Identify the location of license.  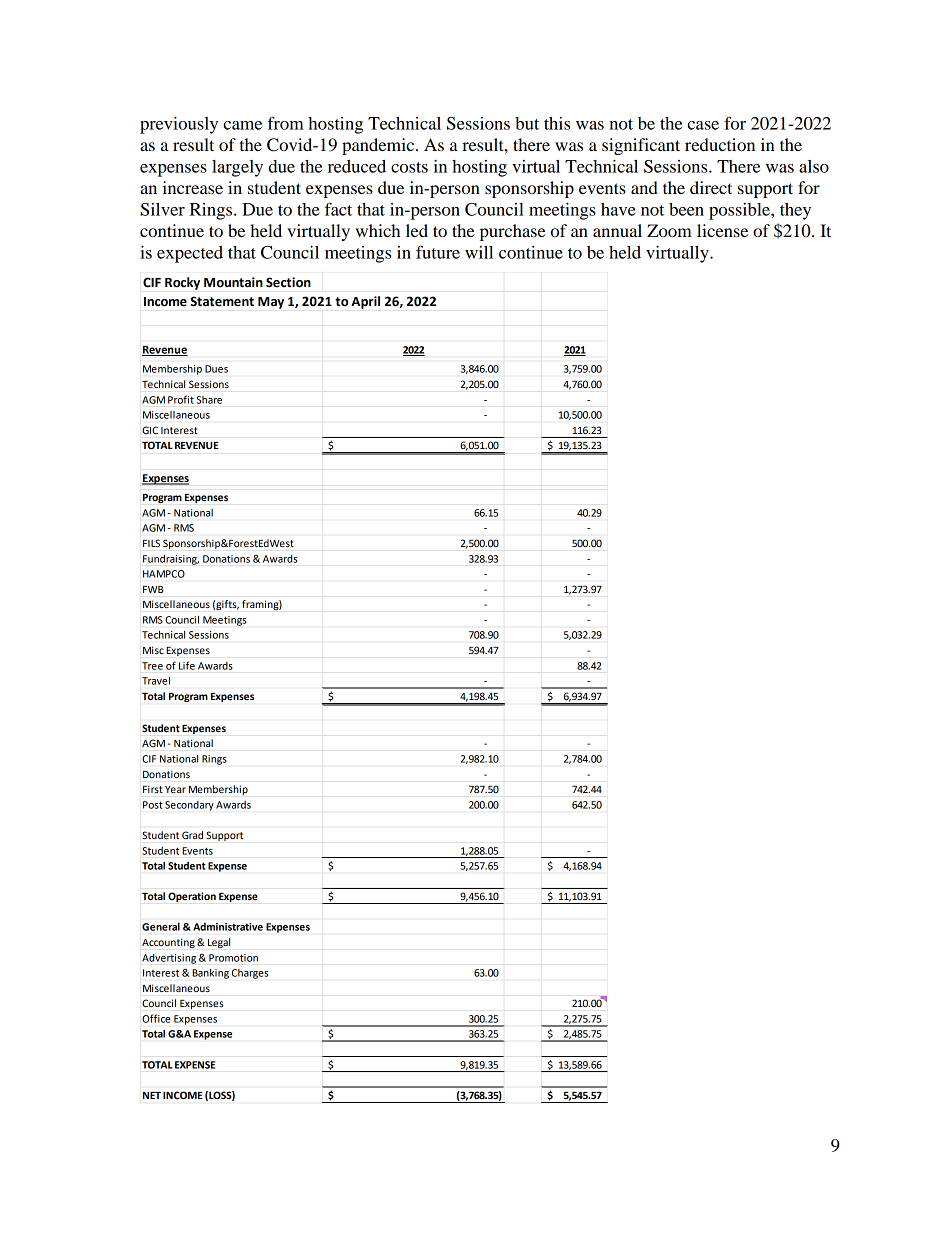
(722, 230).
